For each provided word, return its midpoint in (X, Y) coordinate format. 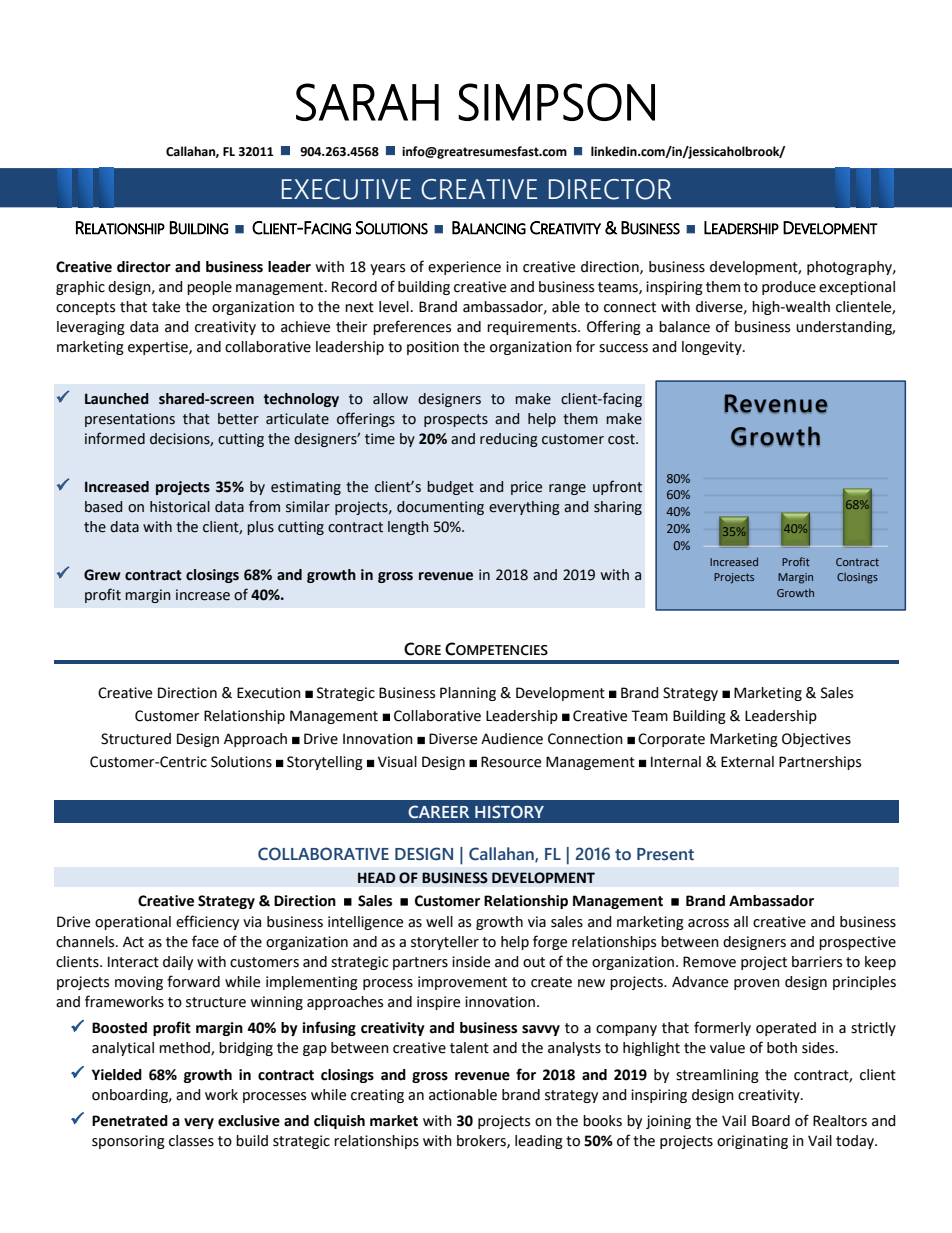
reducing (509, 440)
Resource (511, 762)
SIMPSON (556, 102)
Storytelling (325, 763)
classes (191, 1141)
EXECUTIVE (346, 189)
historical (180, 507)
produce (789, 288)
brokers (482, 1141)
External (747, 762)
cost (622, 439)
